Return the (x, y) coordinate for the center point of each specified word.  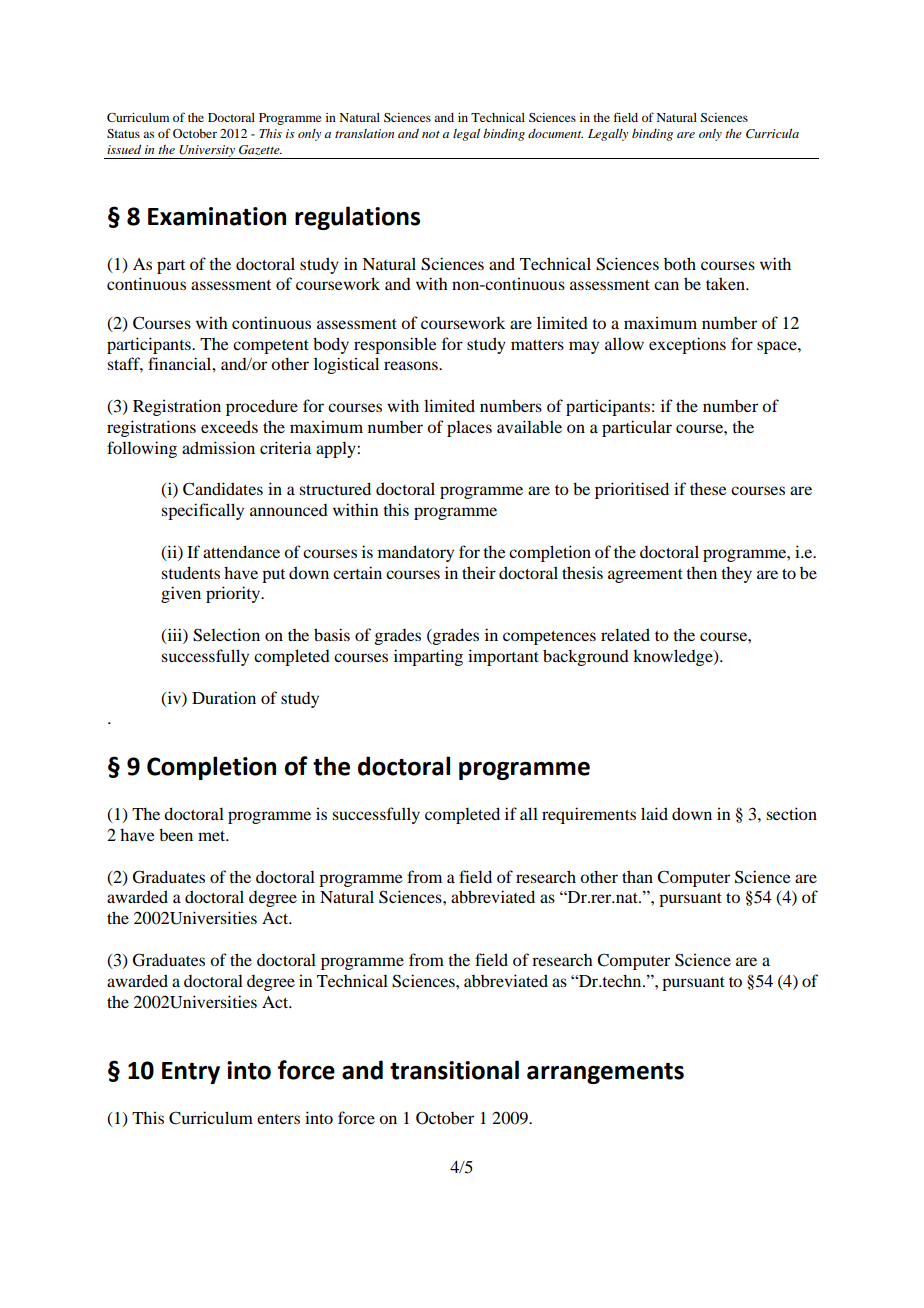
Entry (191, 1073)
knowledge (674, 657)
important (503, 657)
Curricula (772, 134)
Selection (226, 635)
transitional (454, 1070)
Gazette (260, 150)
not (431, 134)
